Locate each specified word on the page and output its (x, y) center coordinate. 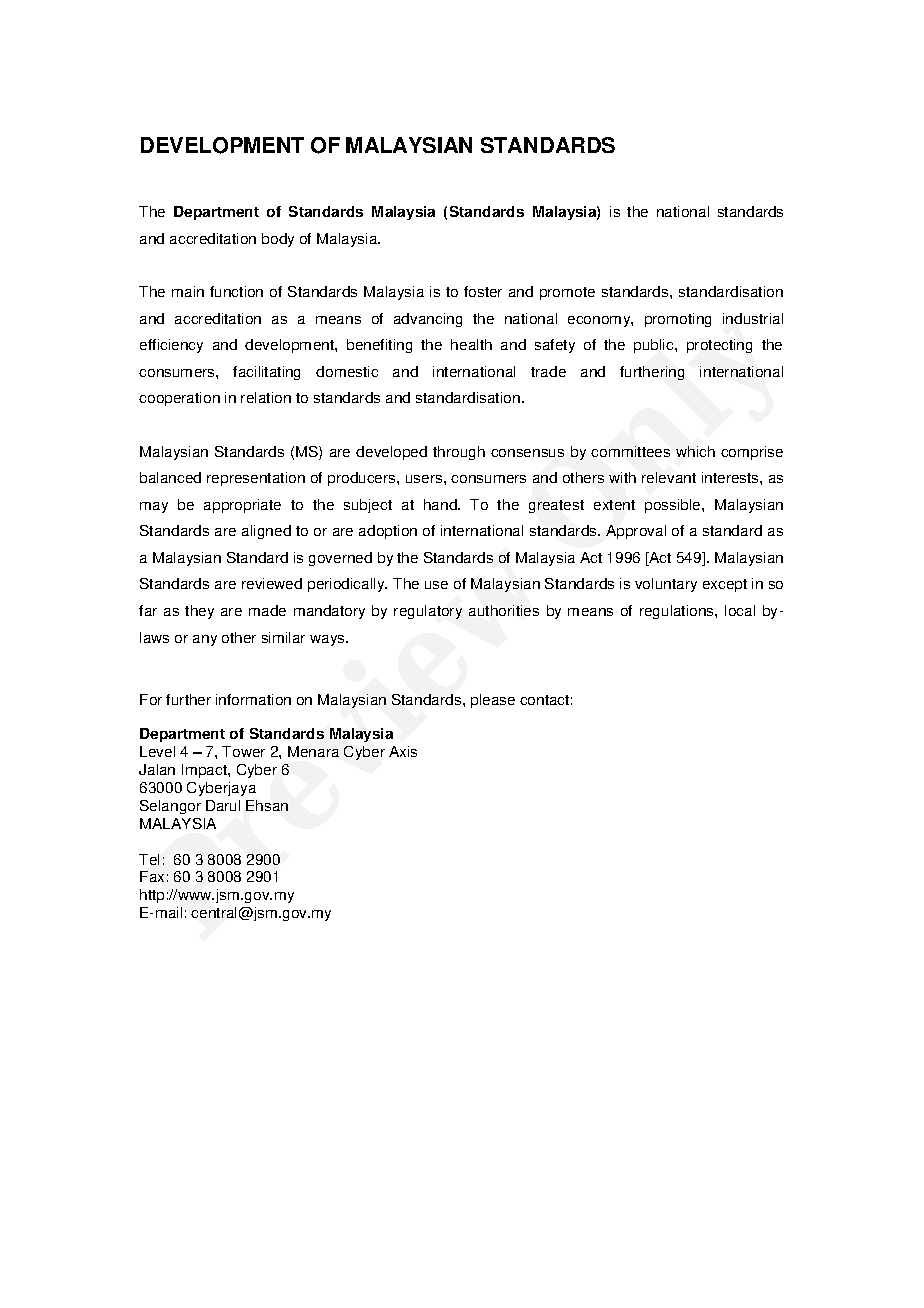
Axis (403, 751)
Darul (223, 805)
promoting (678, 320)
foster (483, 291)
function (236, 291)
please (493, 701)
